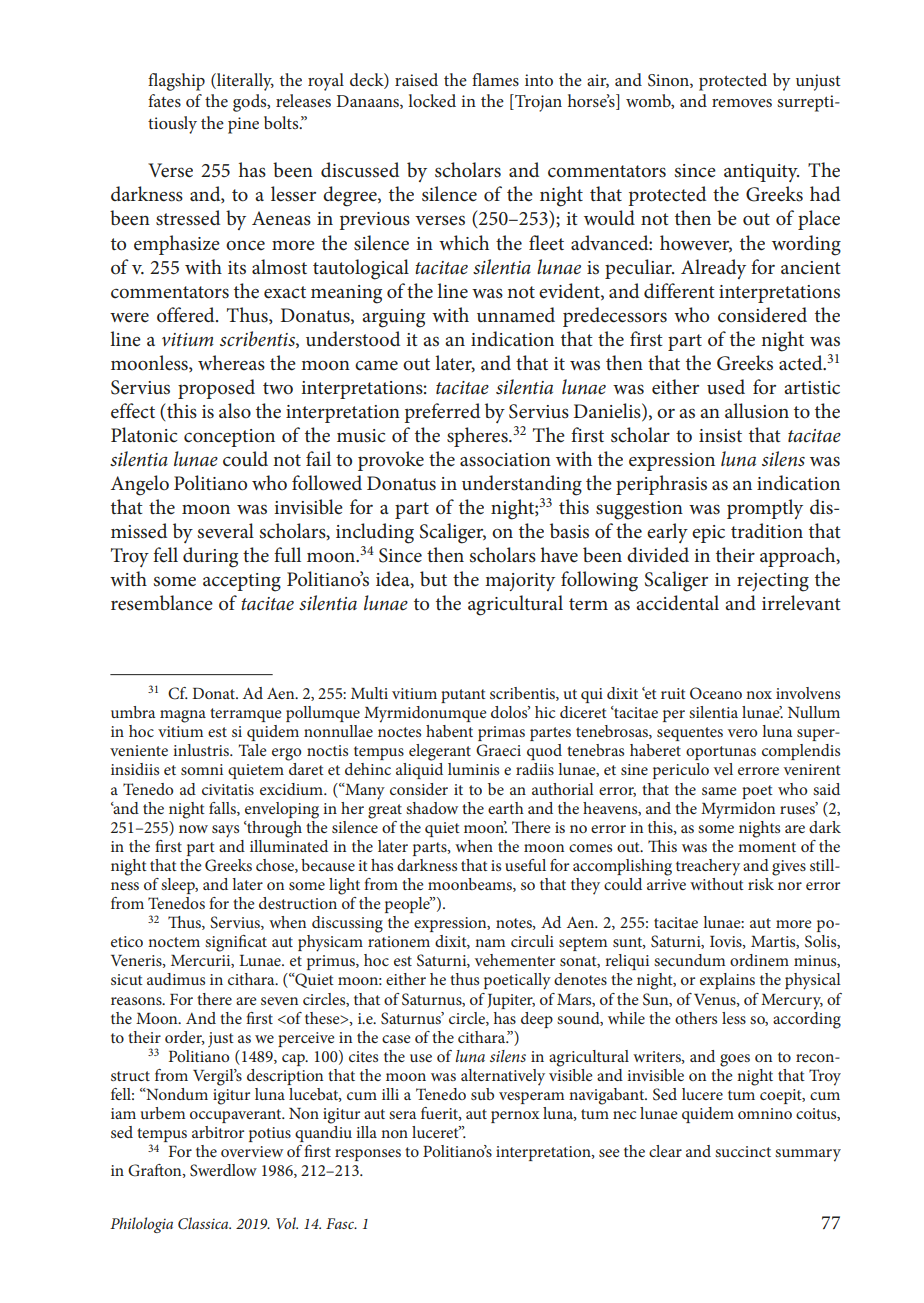 Image resolution: width=924 pixels, height=1303 pixels. I want to click on locked, so click(432, 100).
